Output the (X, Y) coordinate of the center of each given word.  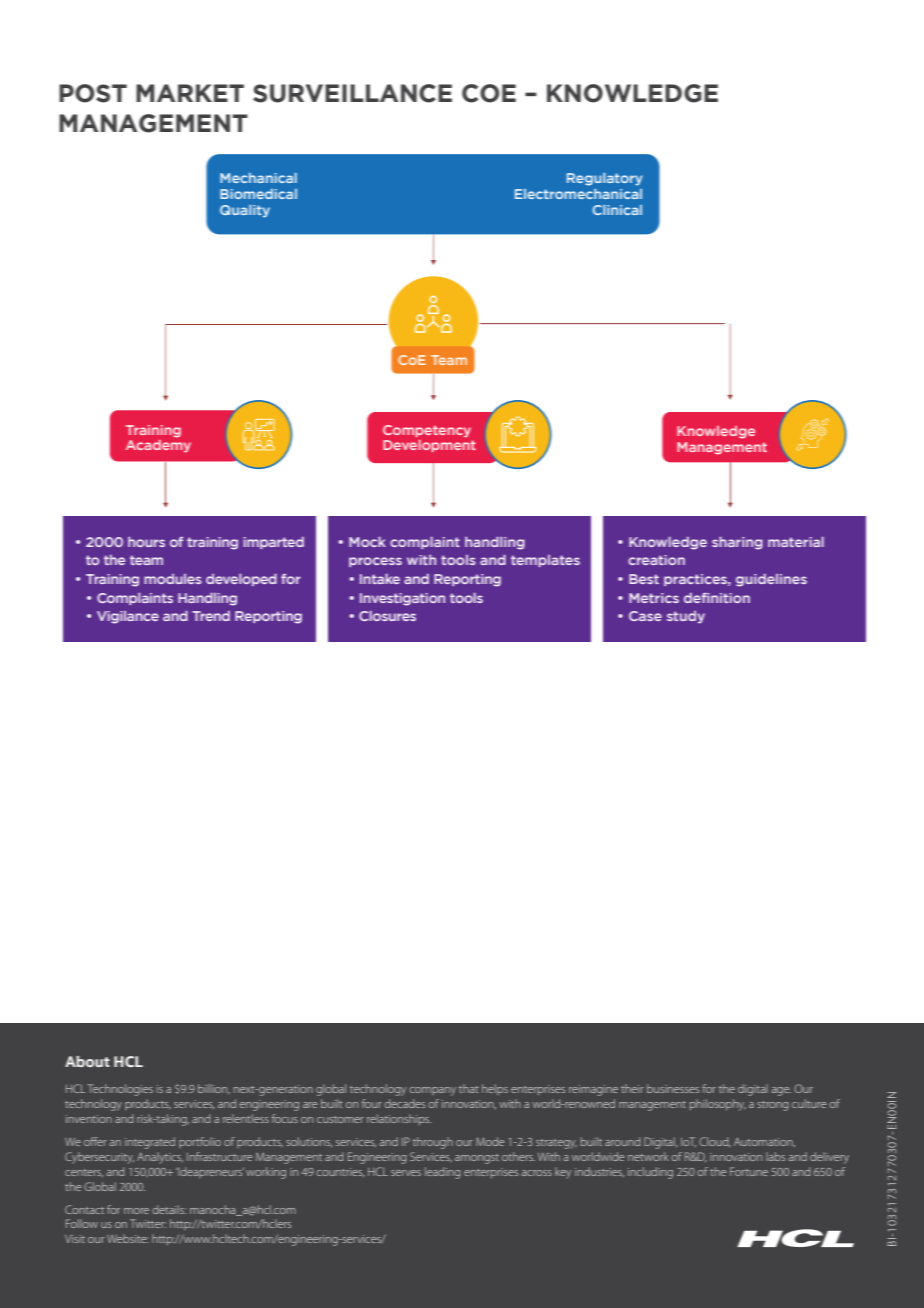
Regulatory (604, 179)
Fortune (749, 1171)
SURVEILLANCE (352, 93)
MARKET (190, 93)
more (136, 1211)
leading (442, 1173)
